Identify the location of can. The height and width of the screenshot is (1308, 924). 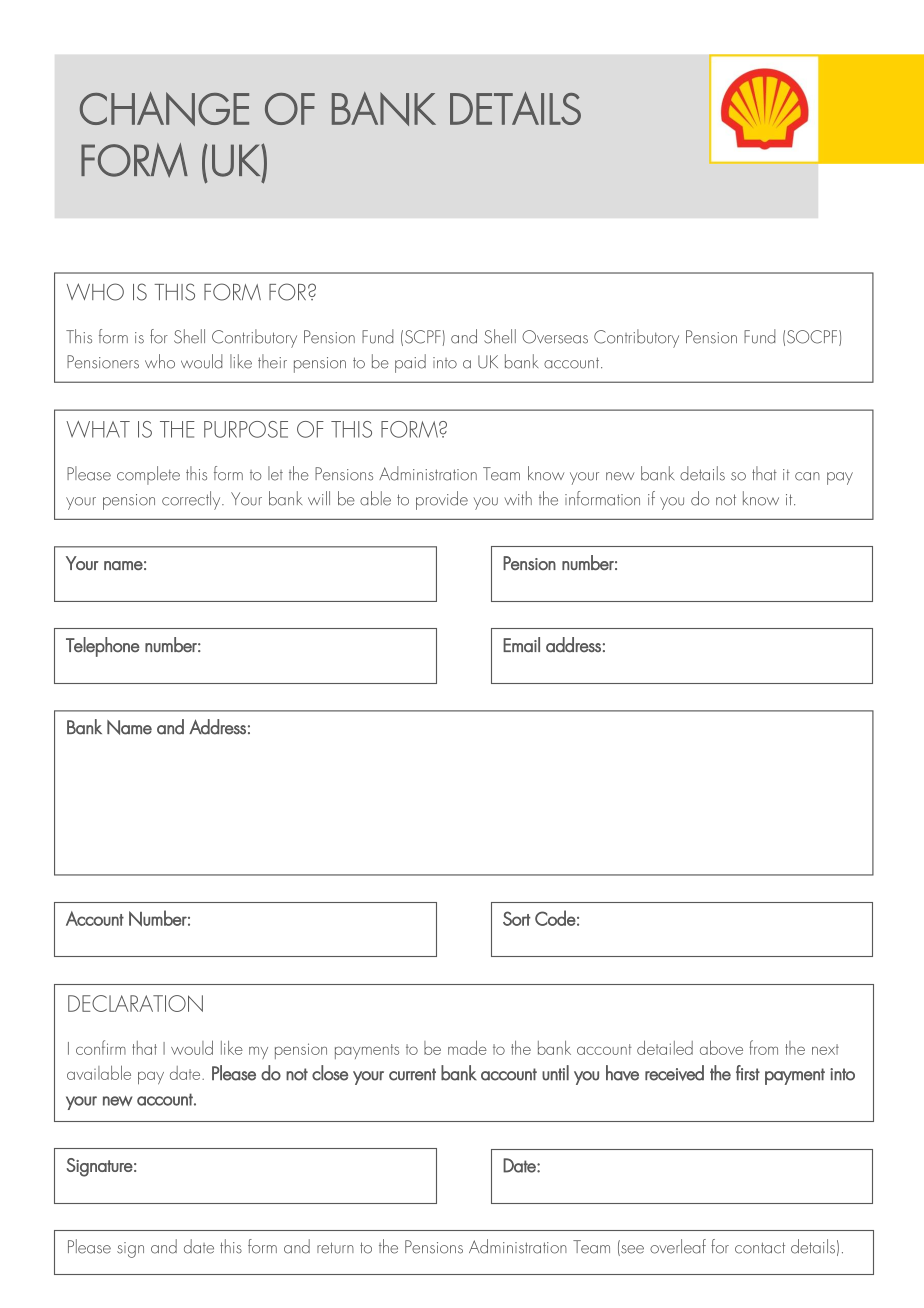
(807, 476).
